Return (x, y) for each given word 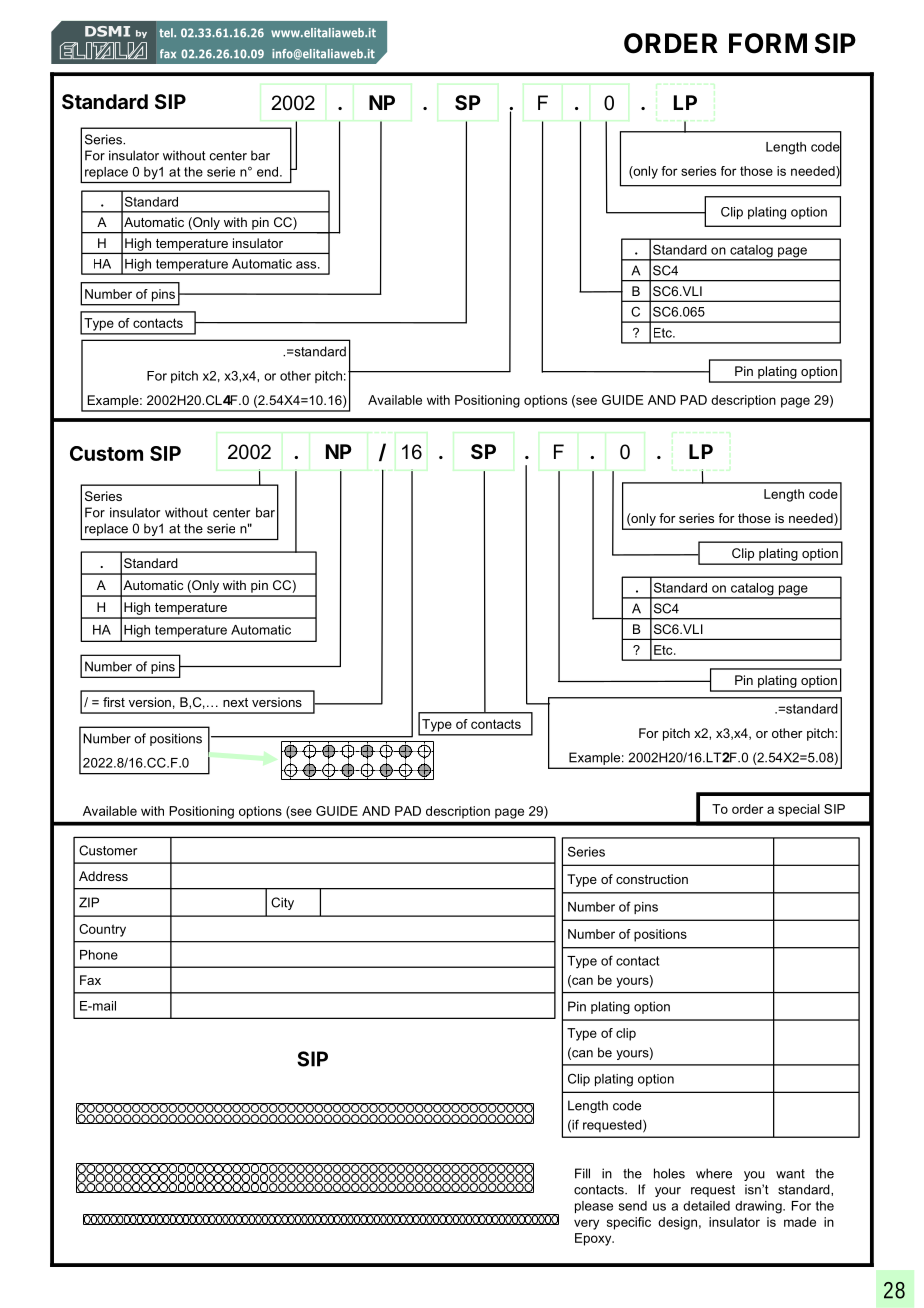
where (714, 1173)
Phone (99, 955)
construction (652, 879)
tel (167, 33)
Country (102, 930)
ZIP (89, 902)
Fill (582, 1173)
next (235, 702)
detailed (706, 1206)
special (799, 810)
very (586, 1224)
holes (669, 1173)
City (282, 903)
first (114, 702)
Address (103, 876)
